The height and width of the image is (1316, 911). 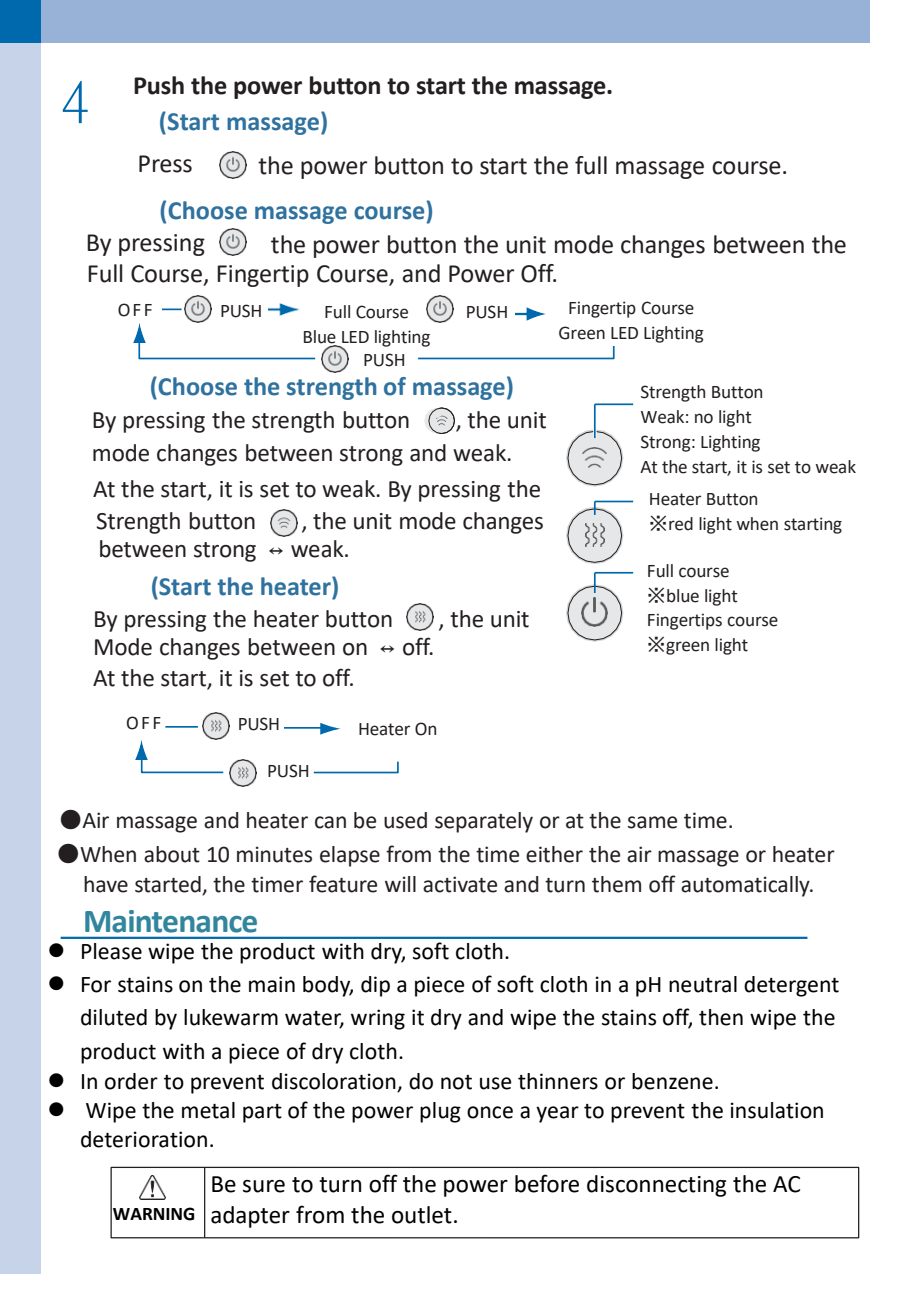 I want to click on same, so click(x=652, y=822).
